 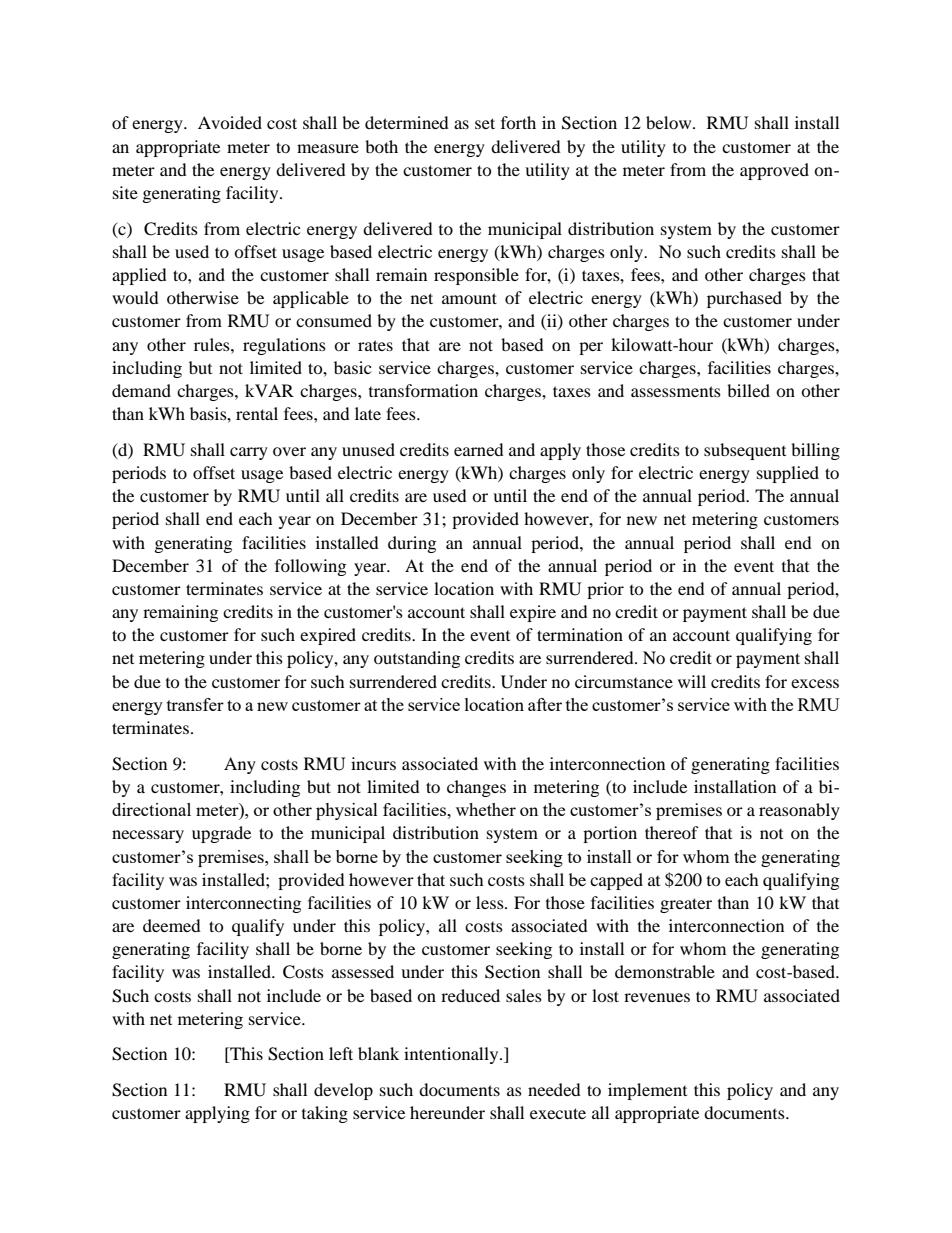 What do you see at coordinates (195, 704) in the image?
I see `transfer` at bounding box center [195, 704].
